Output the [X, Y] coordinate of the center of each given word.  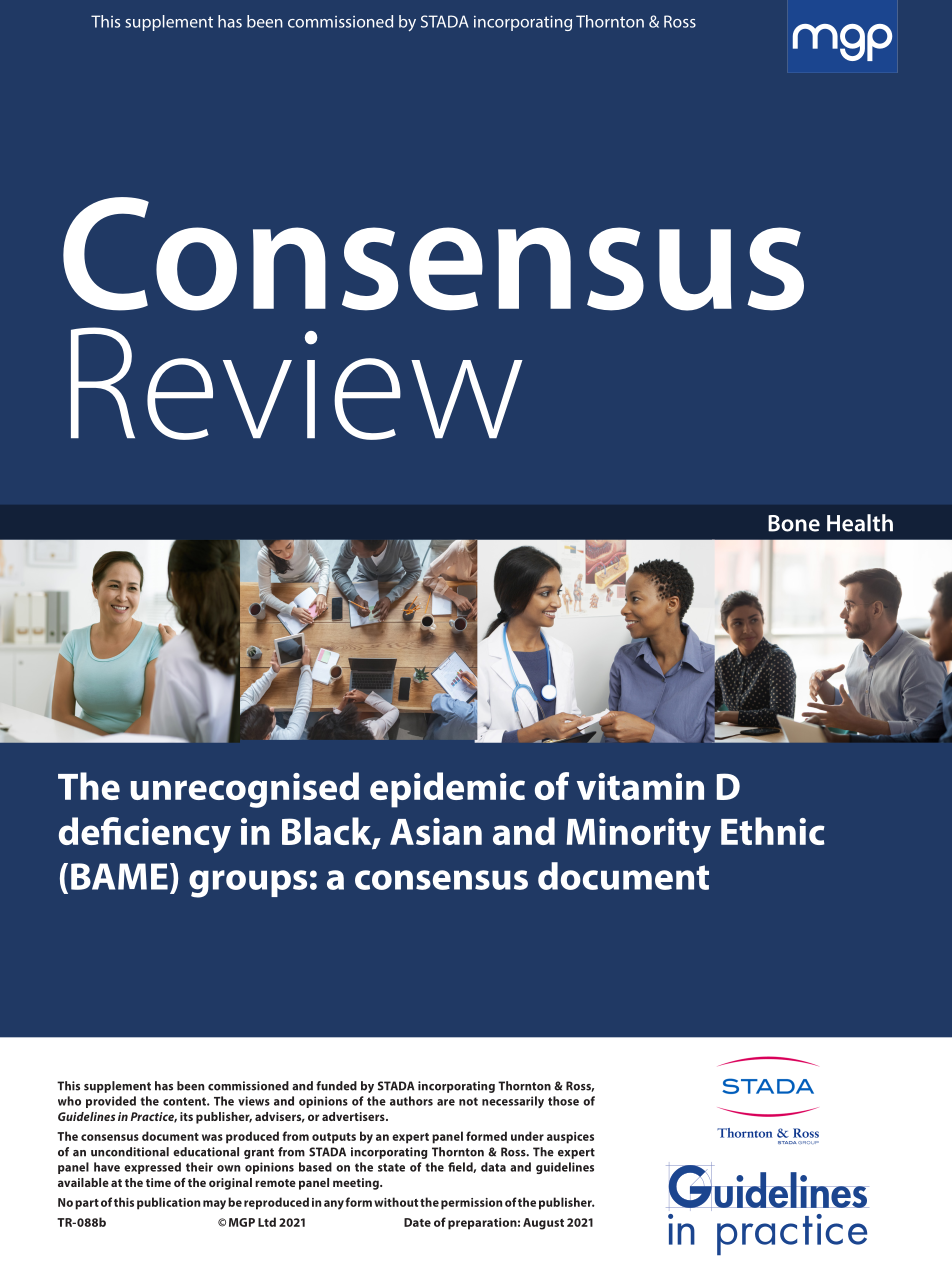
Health [860, 523]
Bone [794, 523]
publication [168, 1203]
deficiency [145, 835]
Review [297, 383]
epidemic [447, 790]
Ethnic [773, 831]
